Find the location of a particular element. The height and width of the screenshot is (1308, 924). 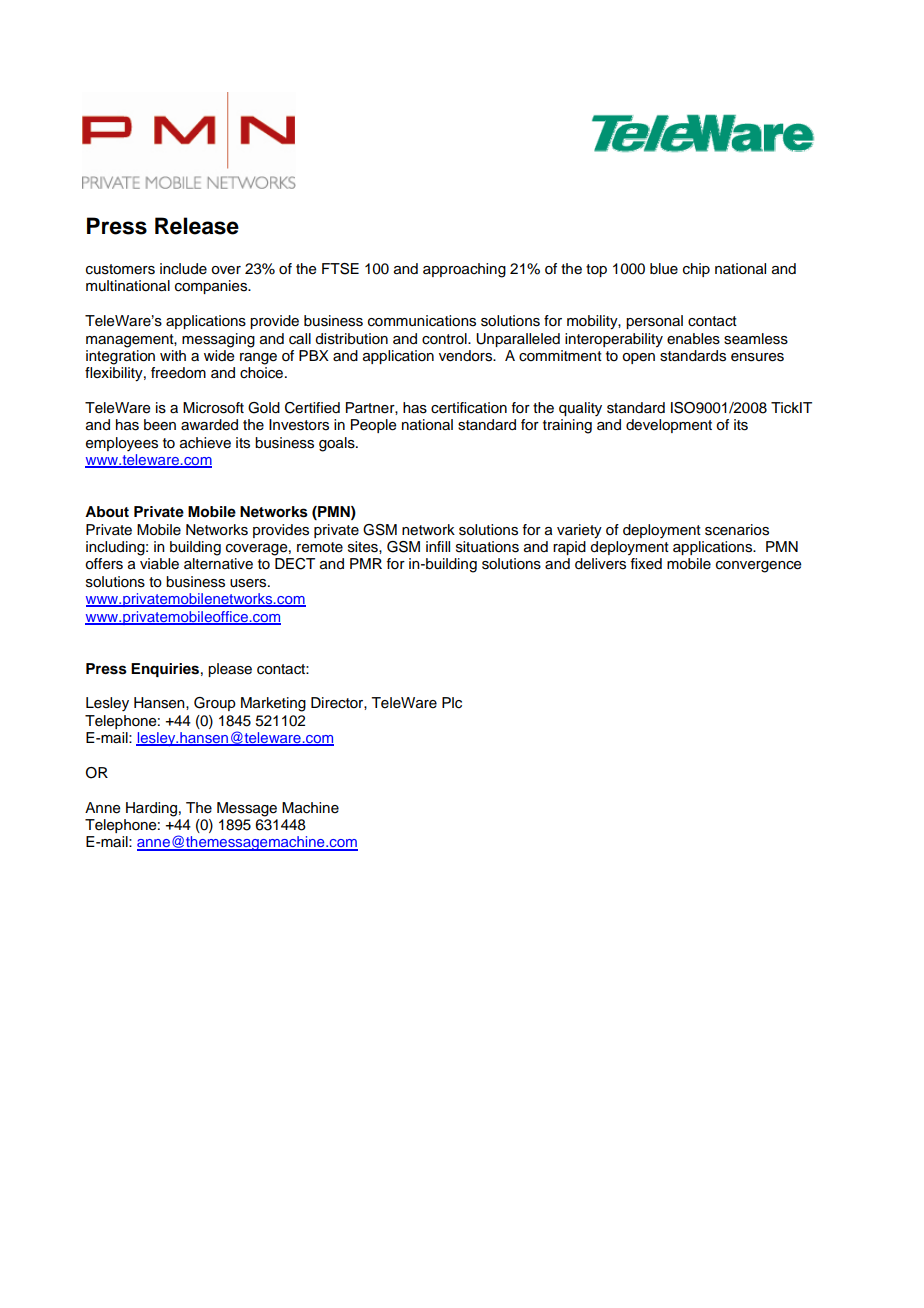

Plc is located at coordinates (452, 703).
